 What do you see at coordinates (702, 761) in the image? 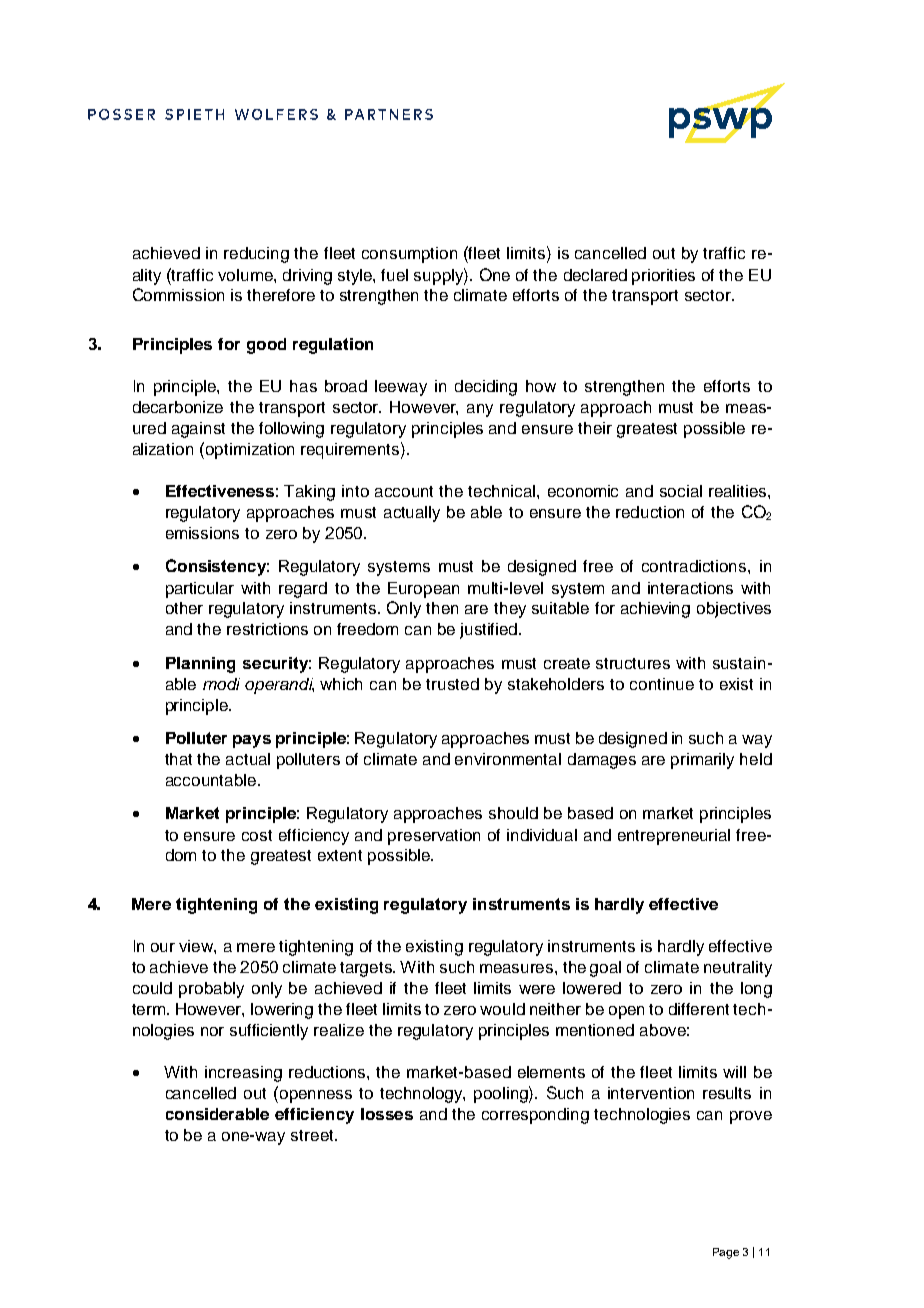
I see `primarily` at bounding box center [702, 761].
